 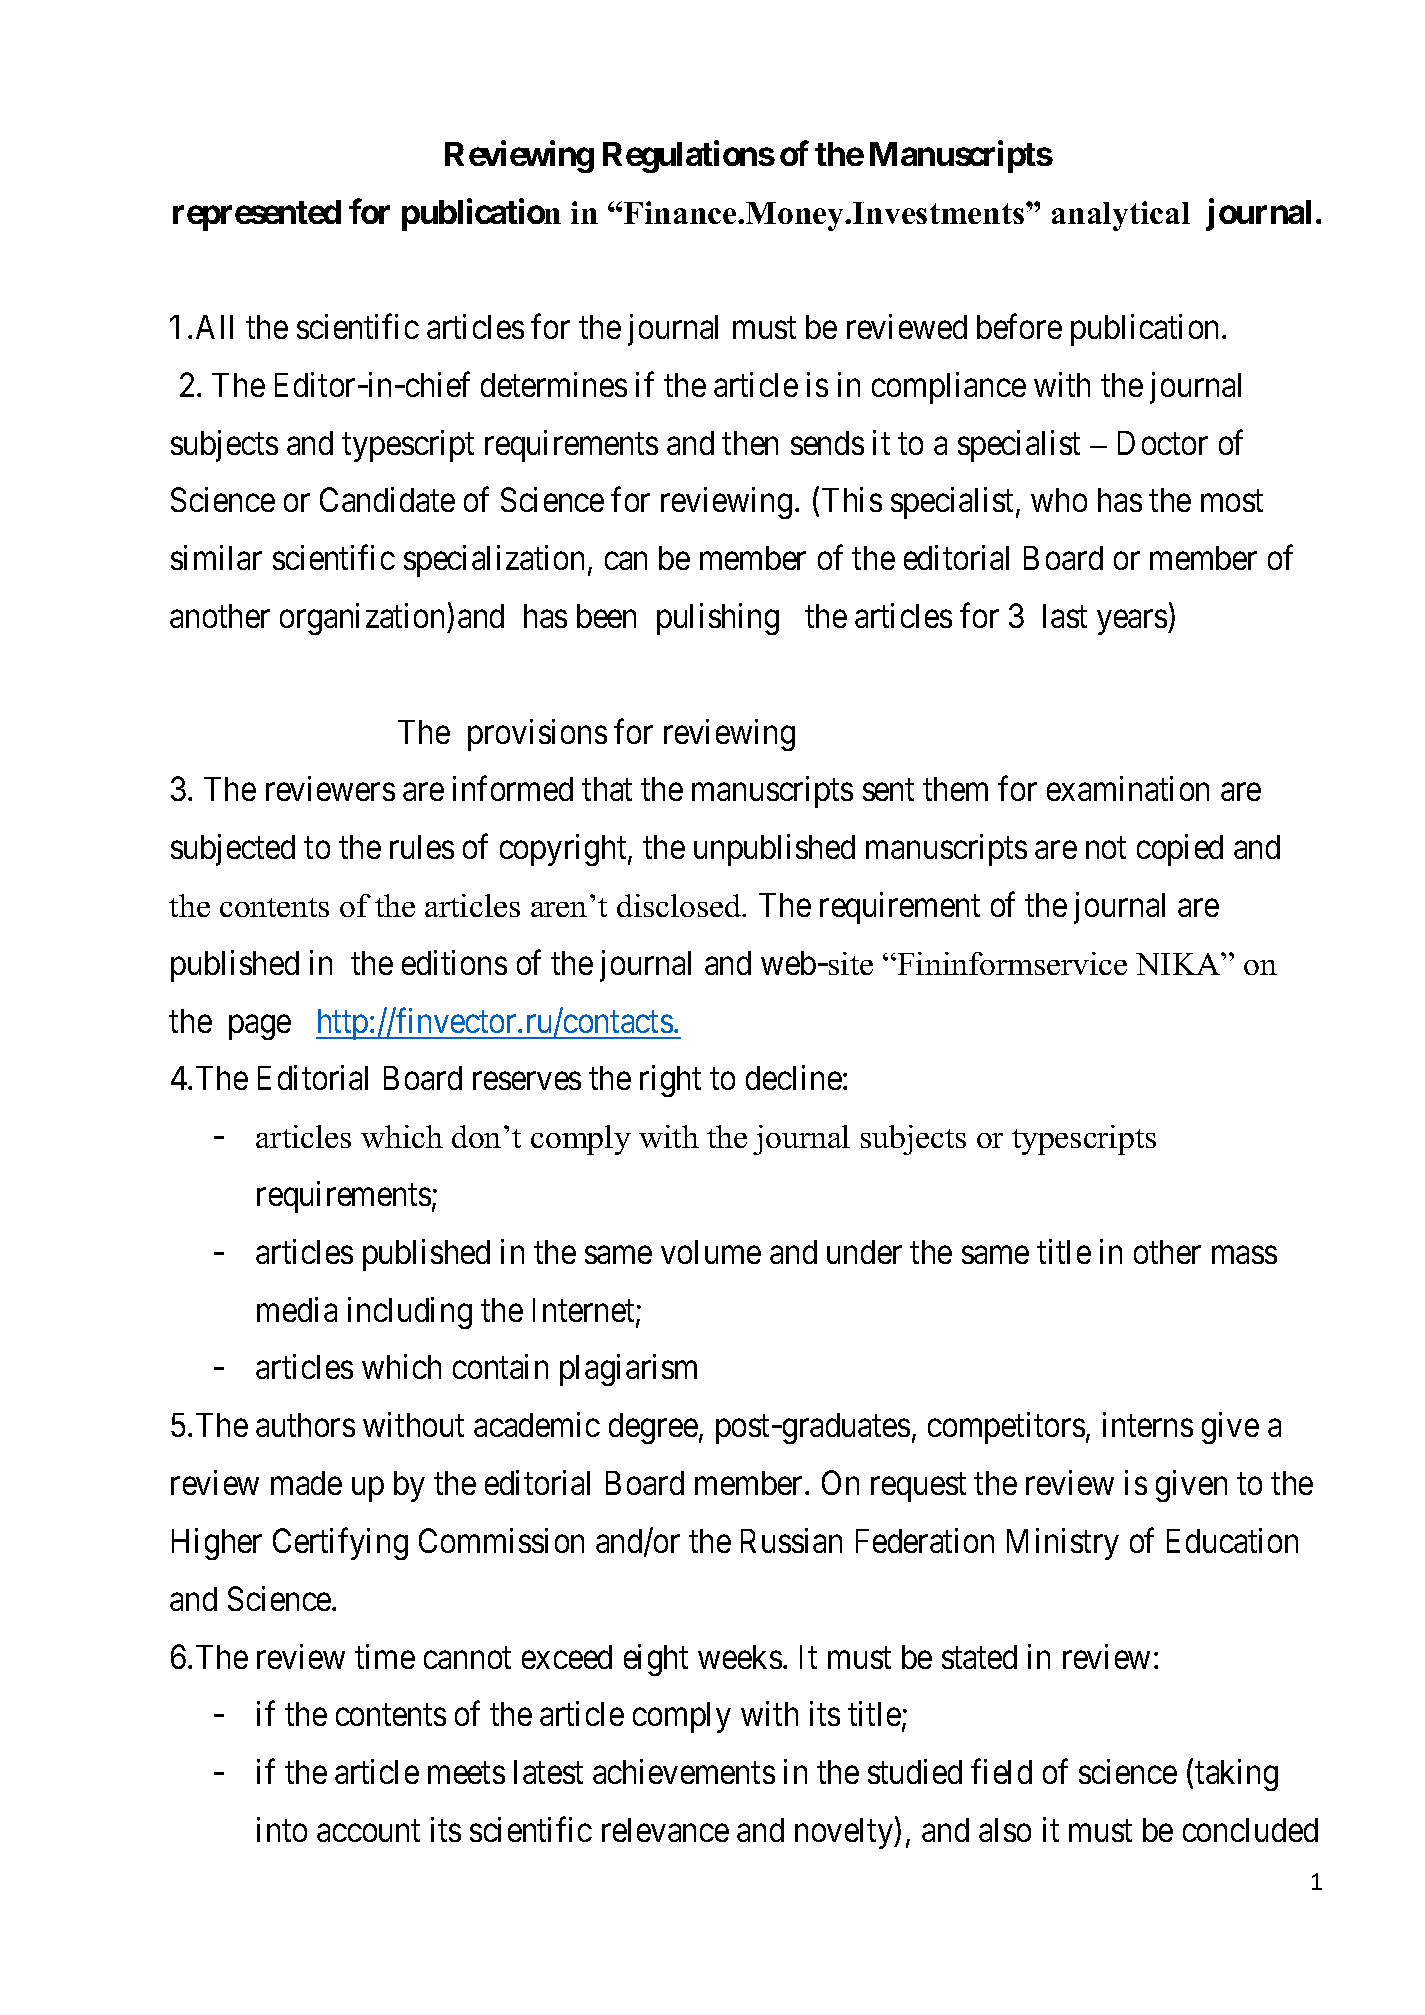 I want to click on determines, so click(x=554, y=384).
